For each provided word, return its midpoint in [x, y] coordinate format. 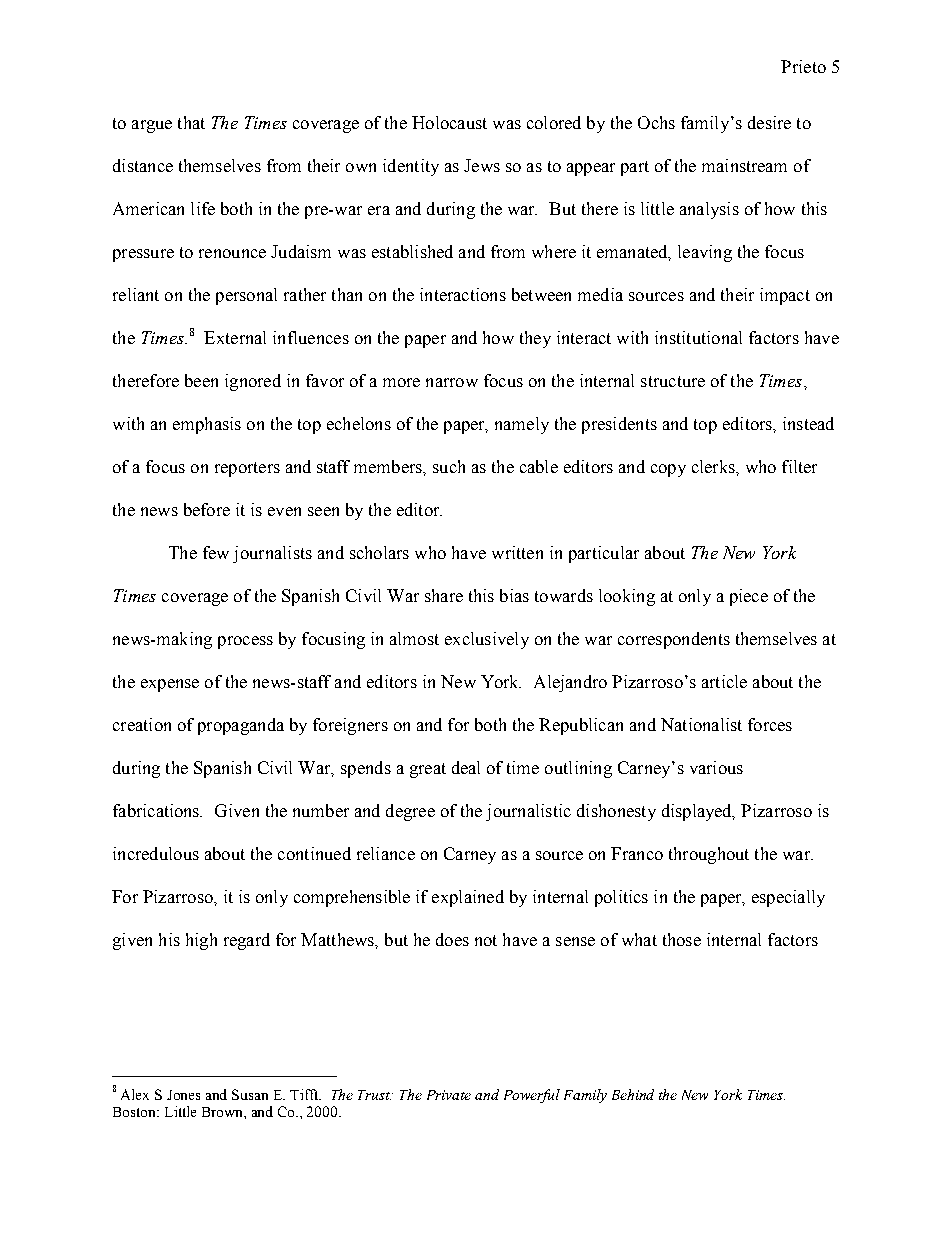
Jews [482, 165]
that [191, 122]
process [245, 642]
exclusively [487, 640]
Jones [183, 1095]
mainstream [744, 165]
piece [749, 597]
